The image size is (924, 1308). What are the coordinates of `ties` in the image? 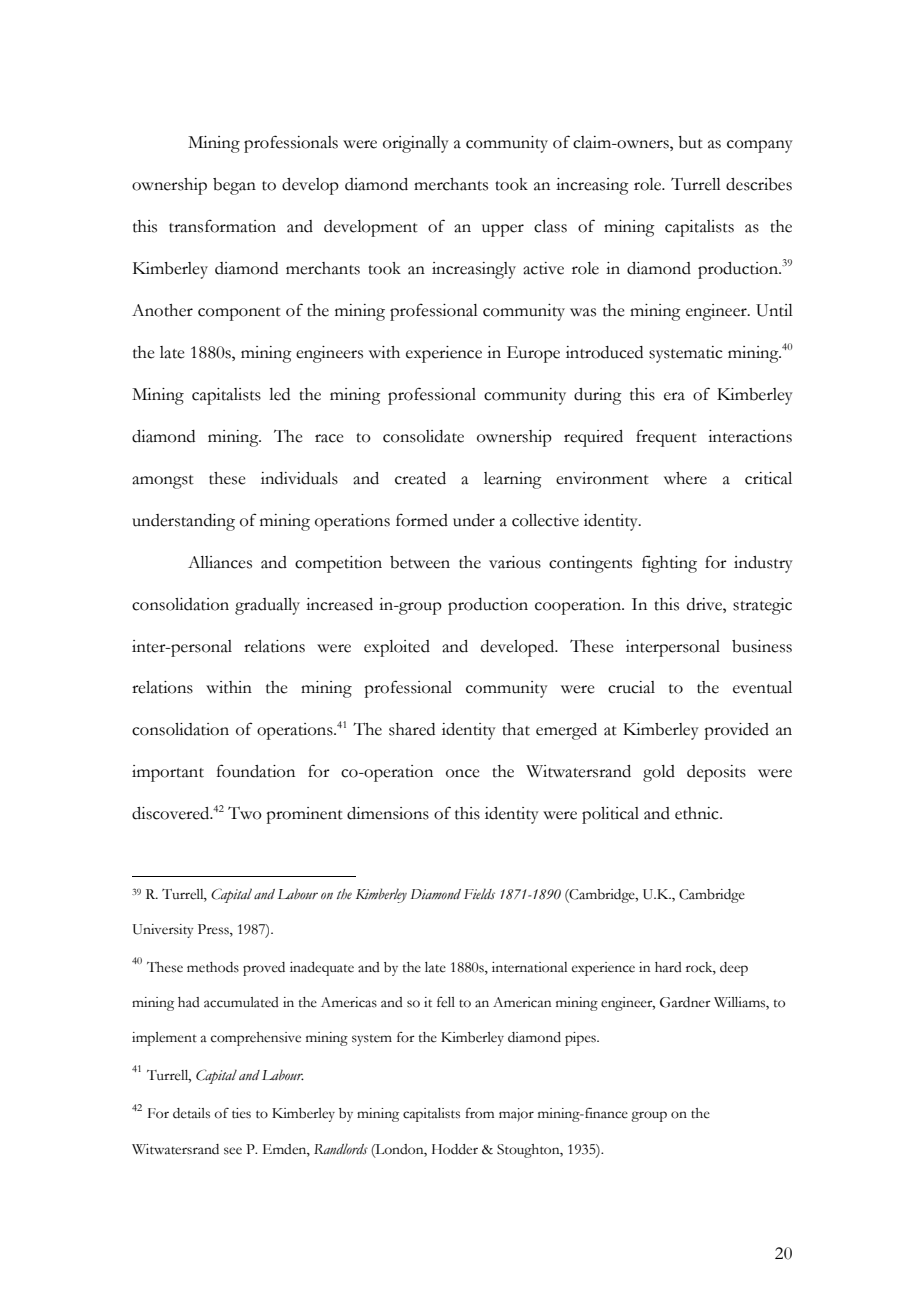 It's located at (241, 1113).
